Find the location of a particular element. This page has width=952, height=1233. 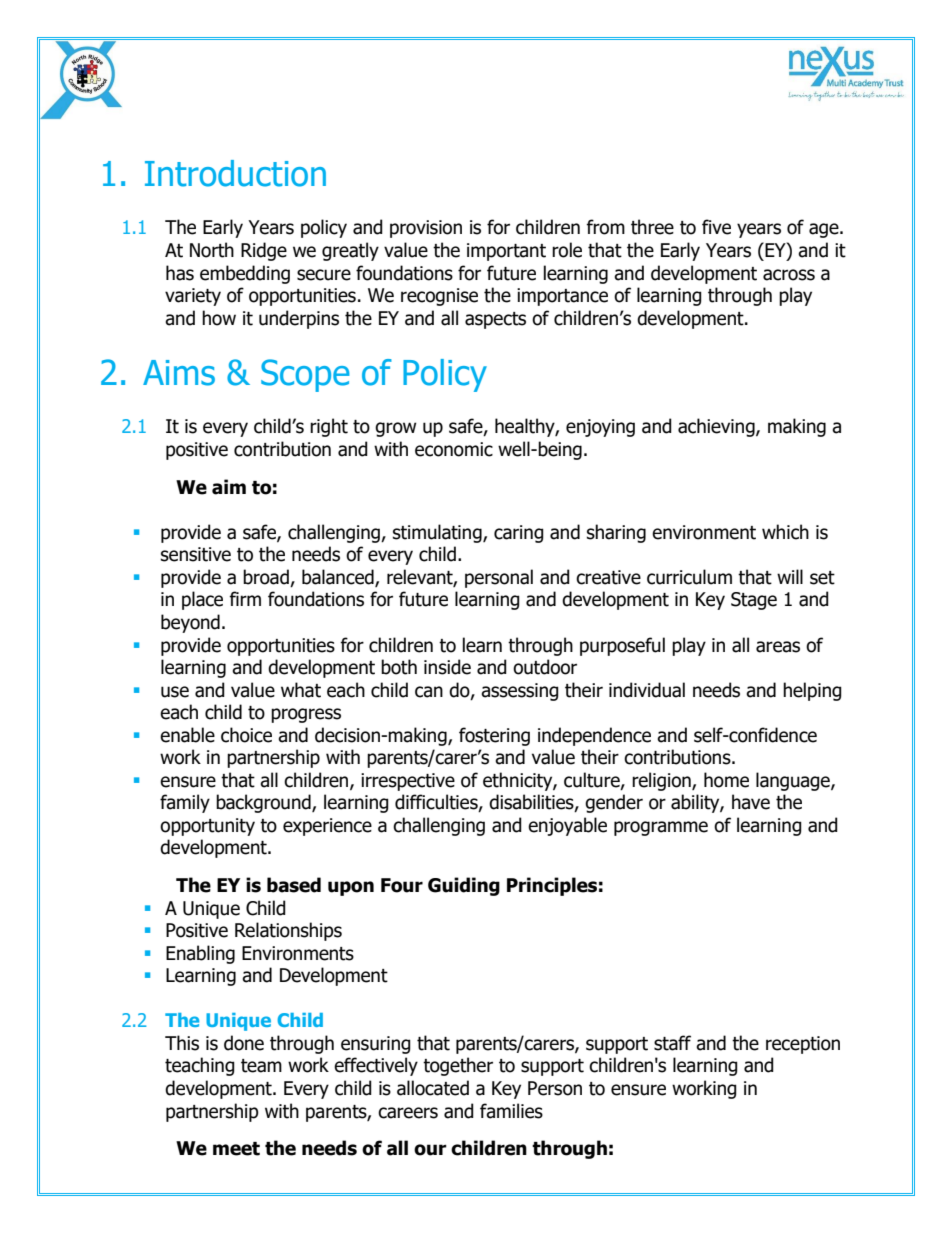

assessing is located at coordinates (520, 692).
